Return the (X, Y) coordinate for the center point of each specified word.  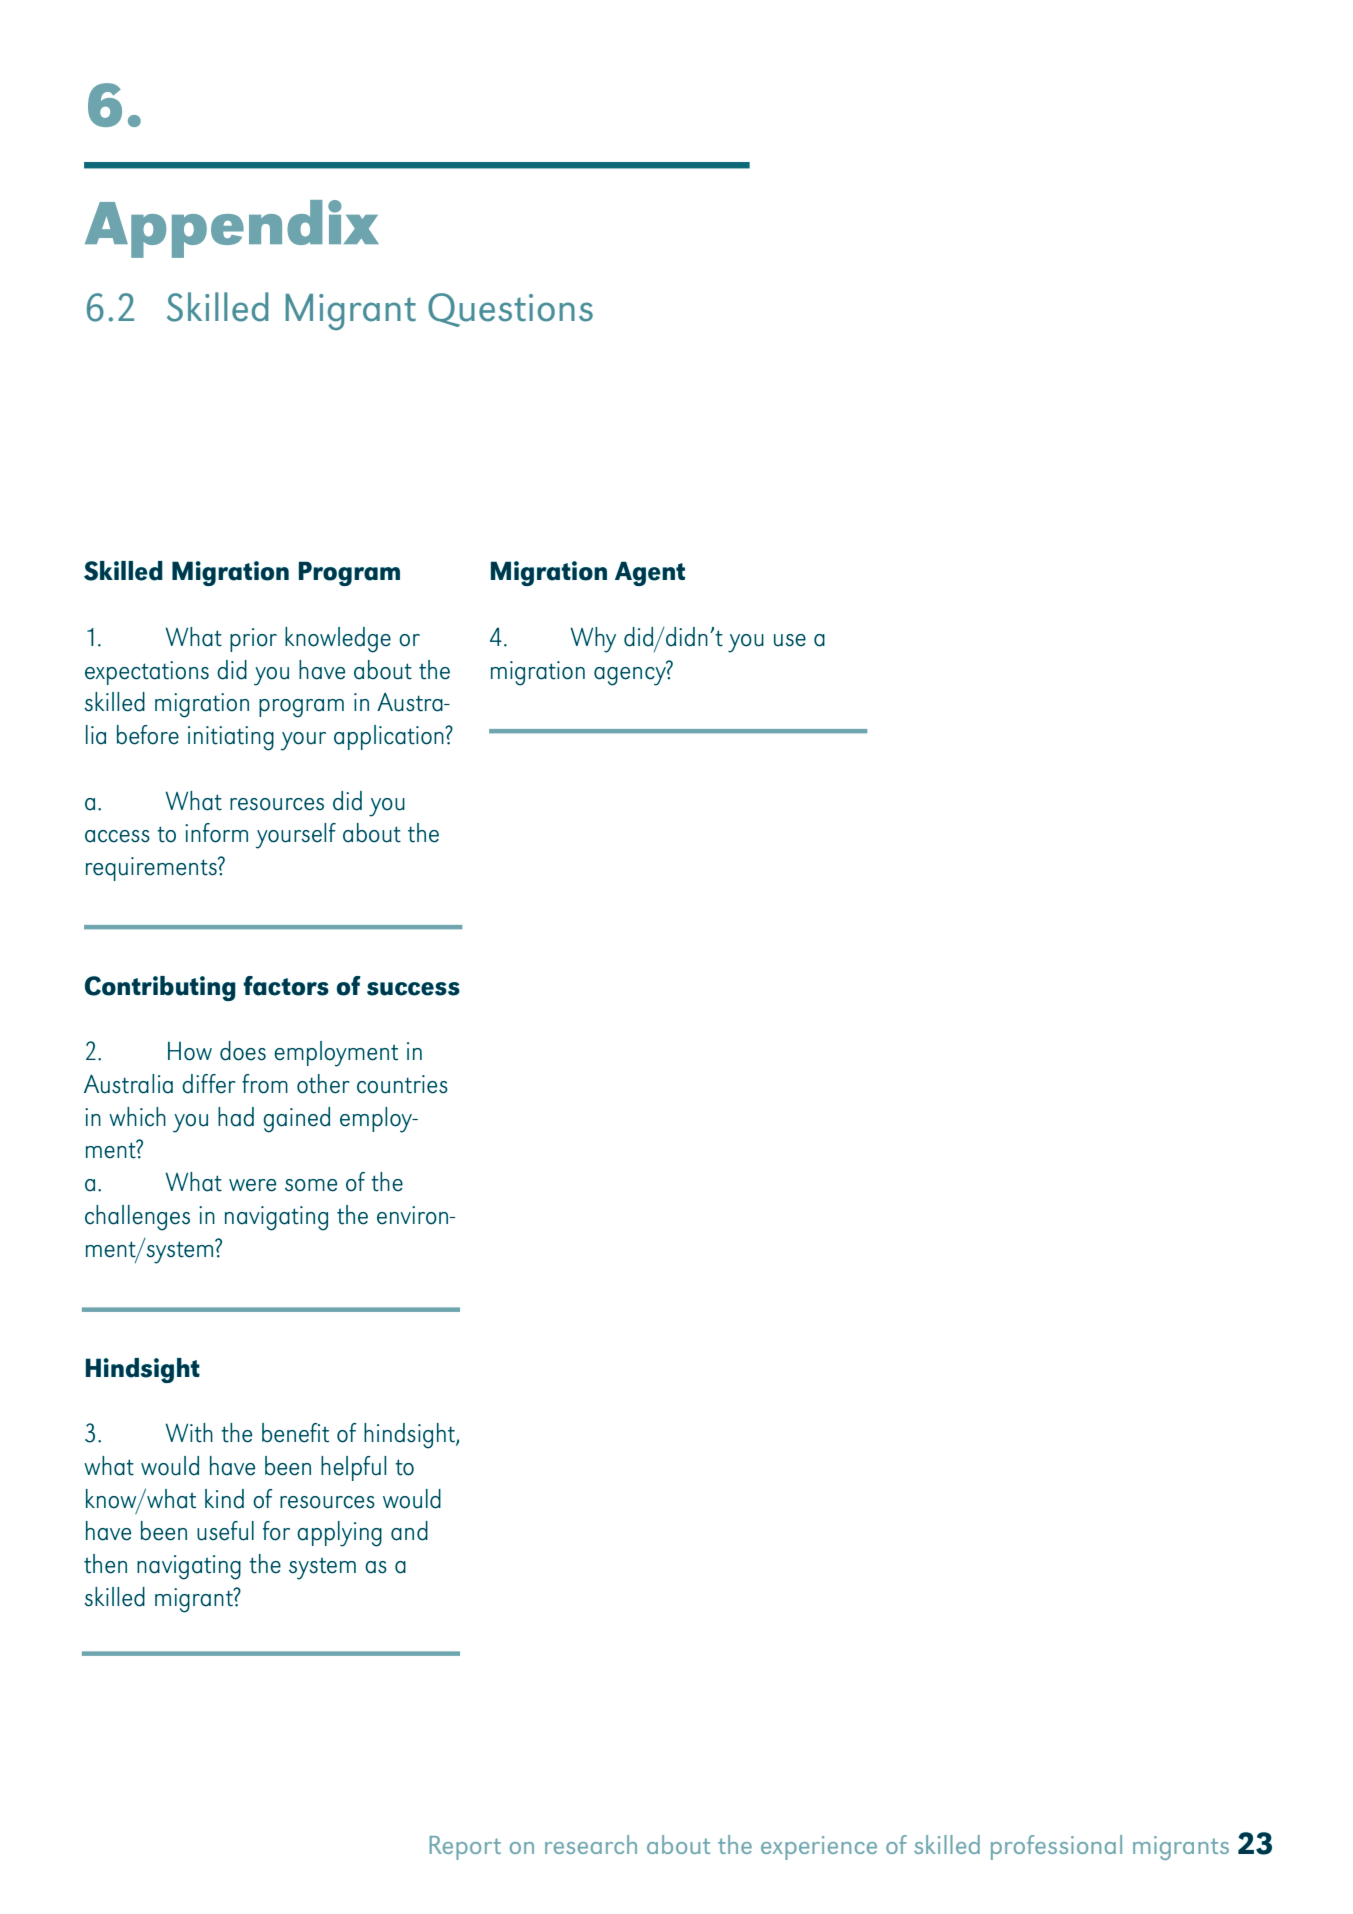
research (591, 1844)
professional (1056, 1847)
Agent (650, 573)
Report (465, 1848)
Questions (510, 310)
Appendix (232, 229)
